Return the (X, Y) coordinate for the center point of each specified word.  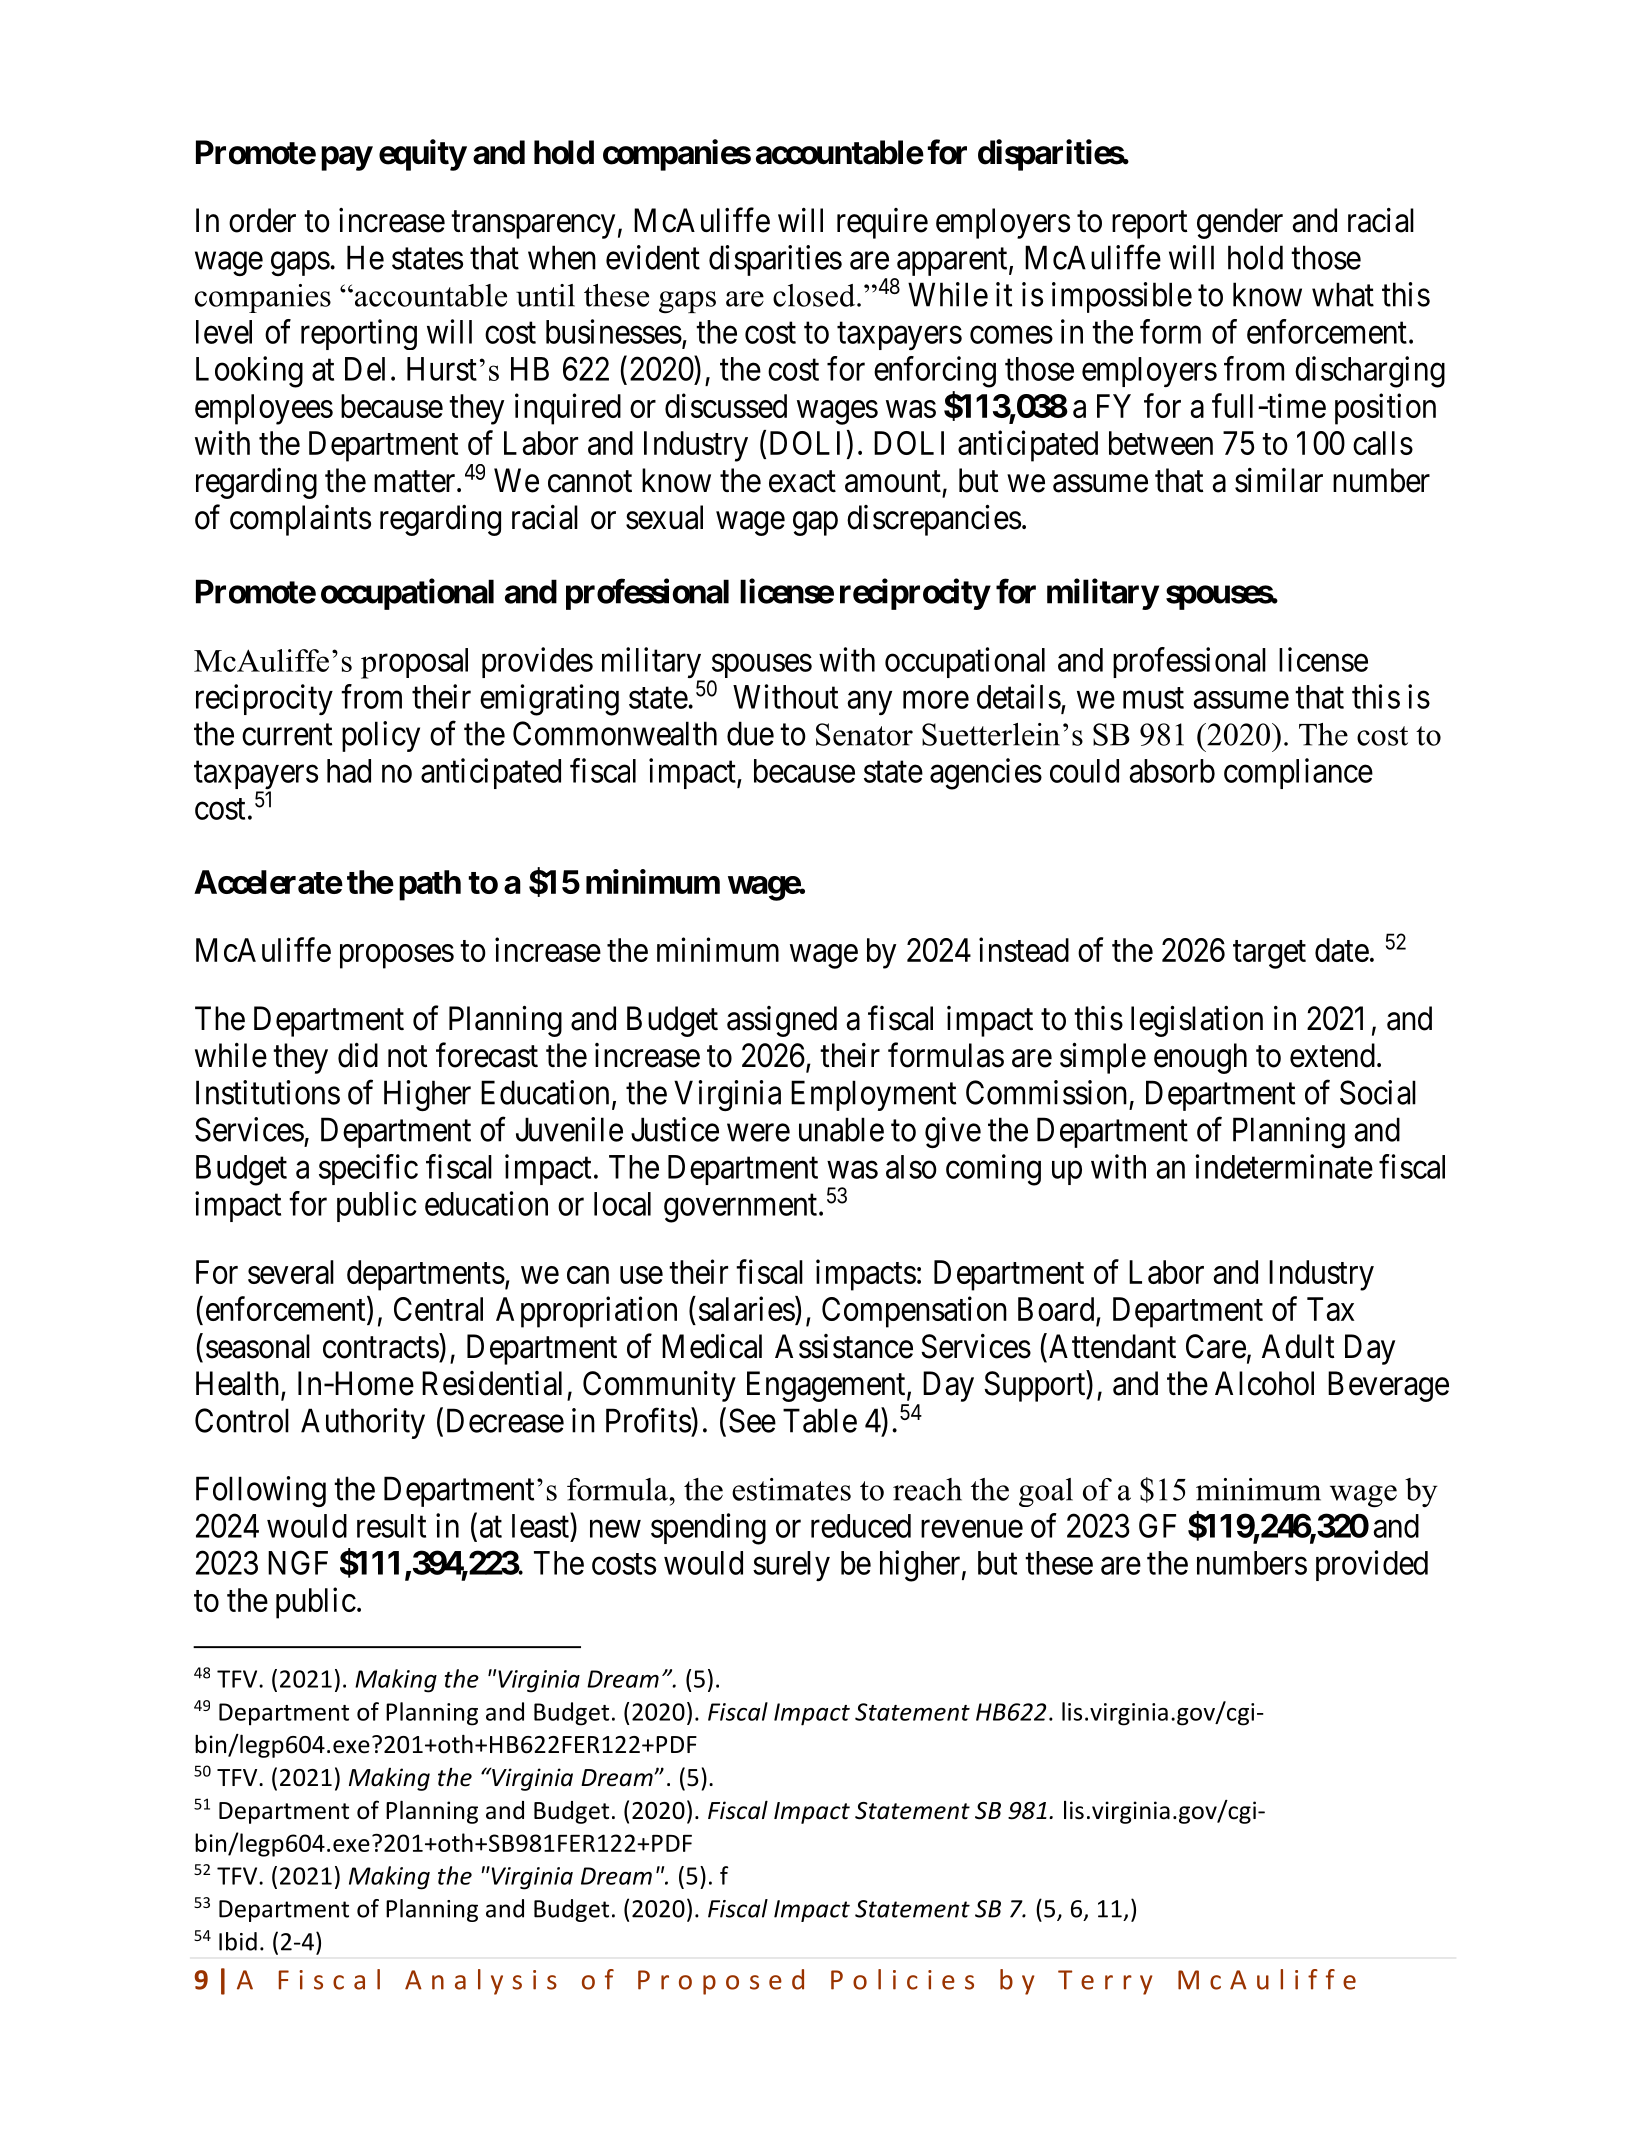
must (1153, 698)
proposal (414, 663)
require (882, 223)
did (358, 1055)
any (869, 703)
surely (791, 1566)
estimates (791, 1489)
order (262, 220)
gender (1240, 223)
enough (1200, 1058)
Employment (873, 1095)
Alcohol (1264, 1383)
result (391, 1526)
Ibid (238, 1941)
